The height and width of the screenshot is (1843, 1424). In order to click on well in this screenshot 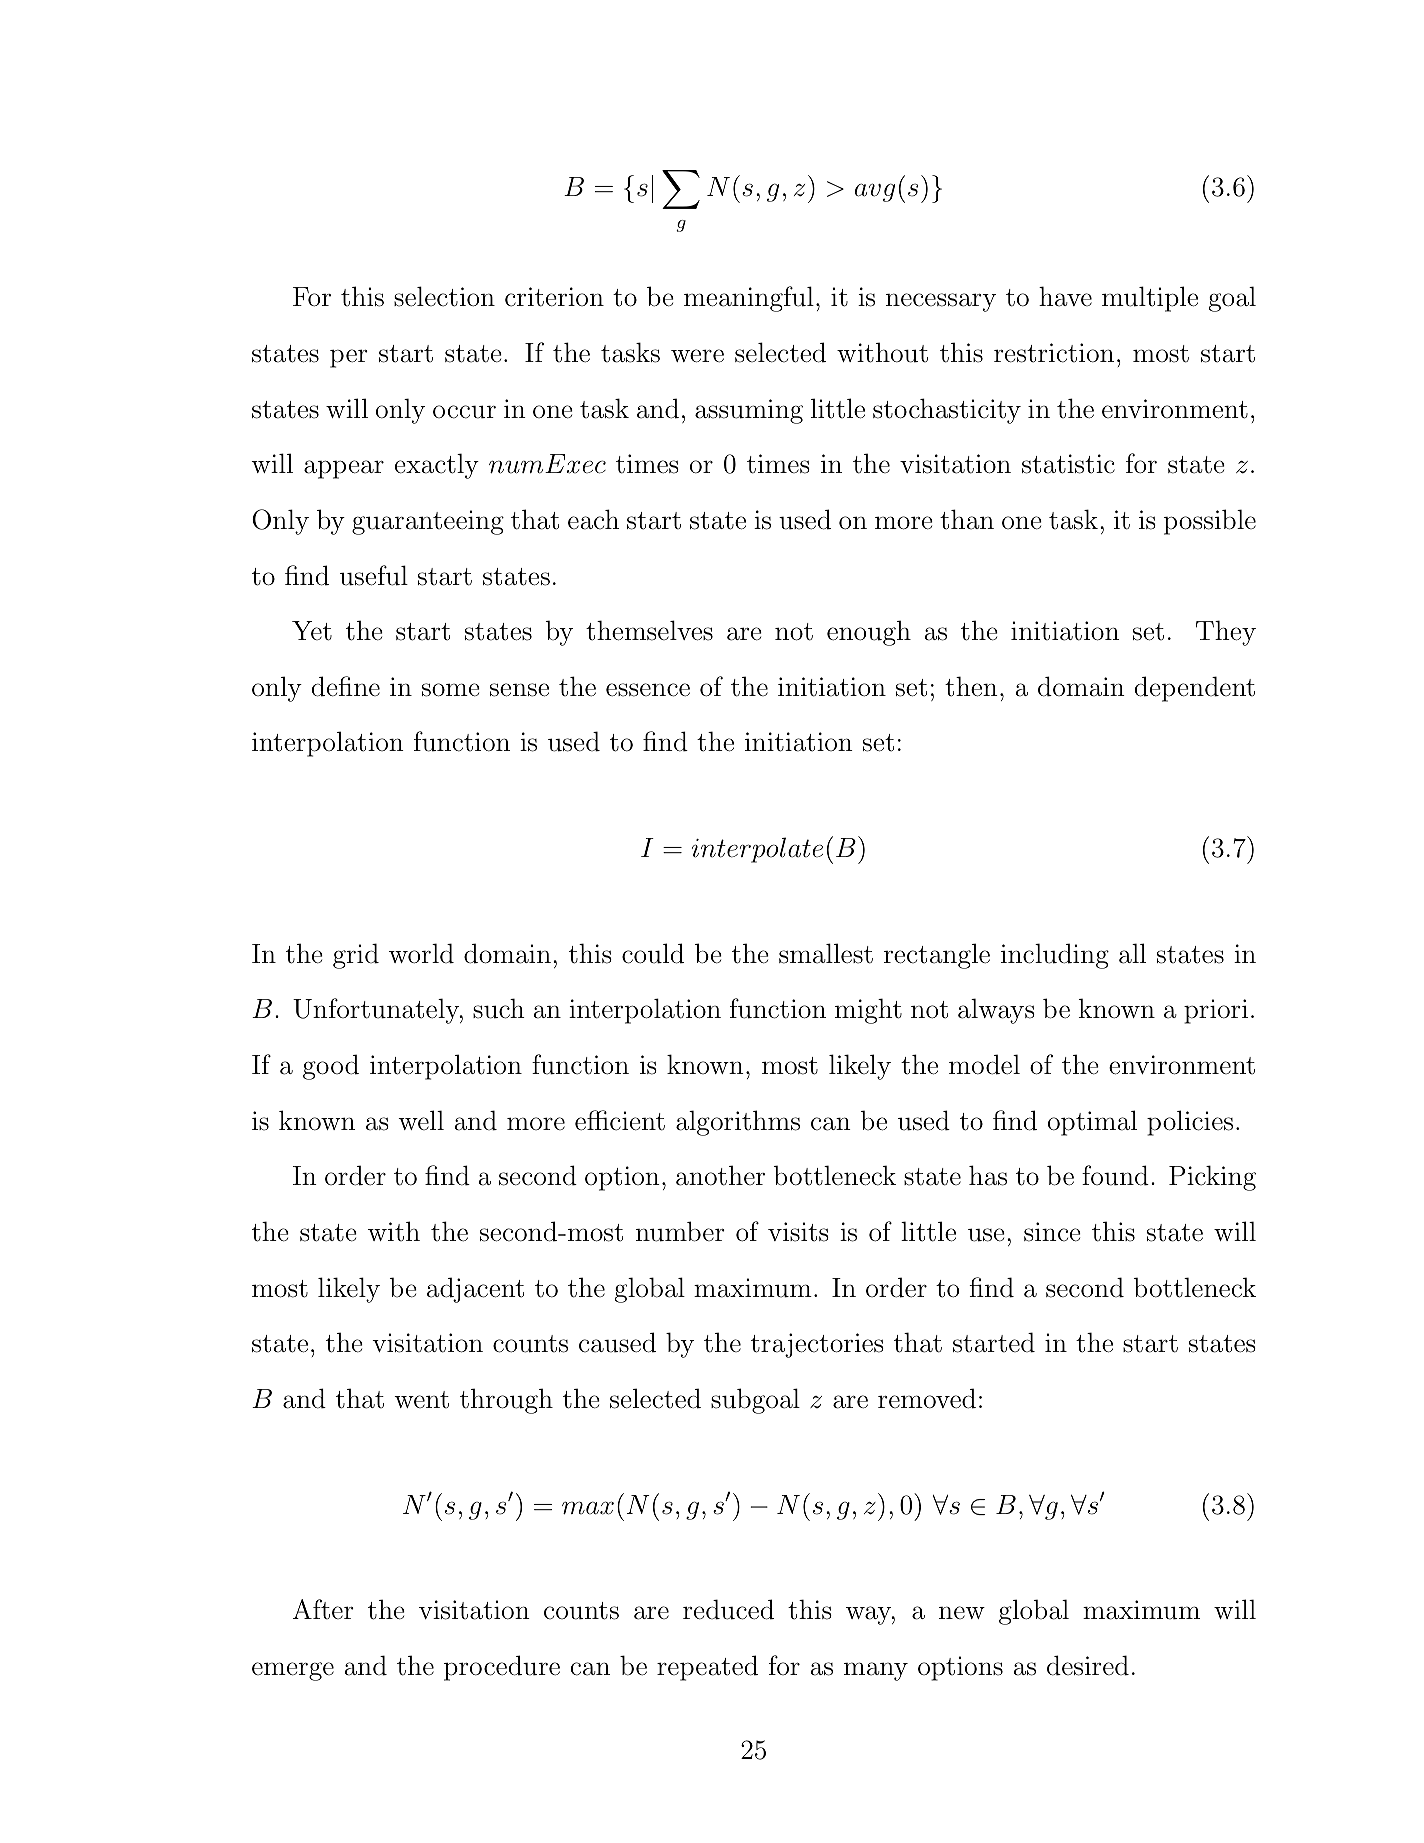, I will do `click(421, 1120)`.
